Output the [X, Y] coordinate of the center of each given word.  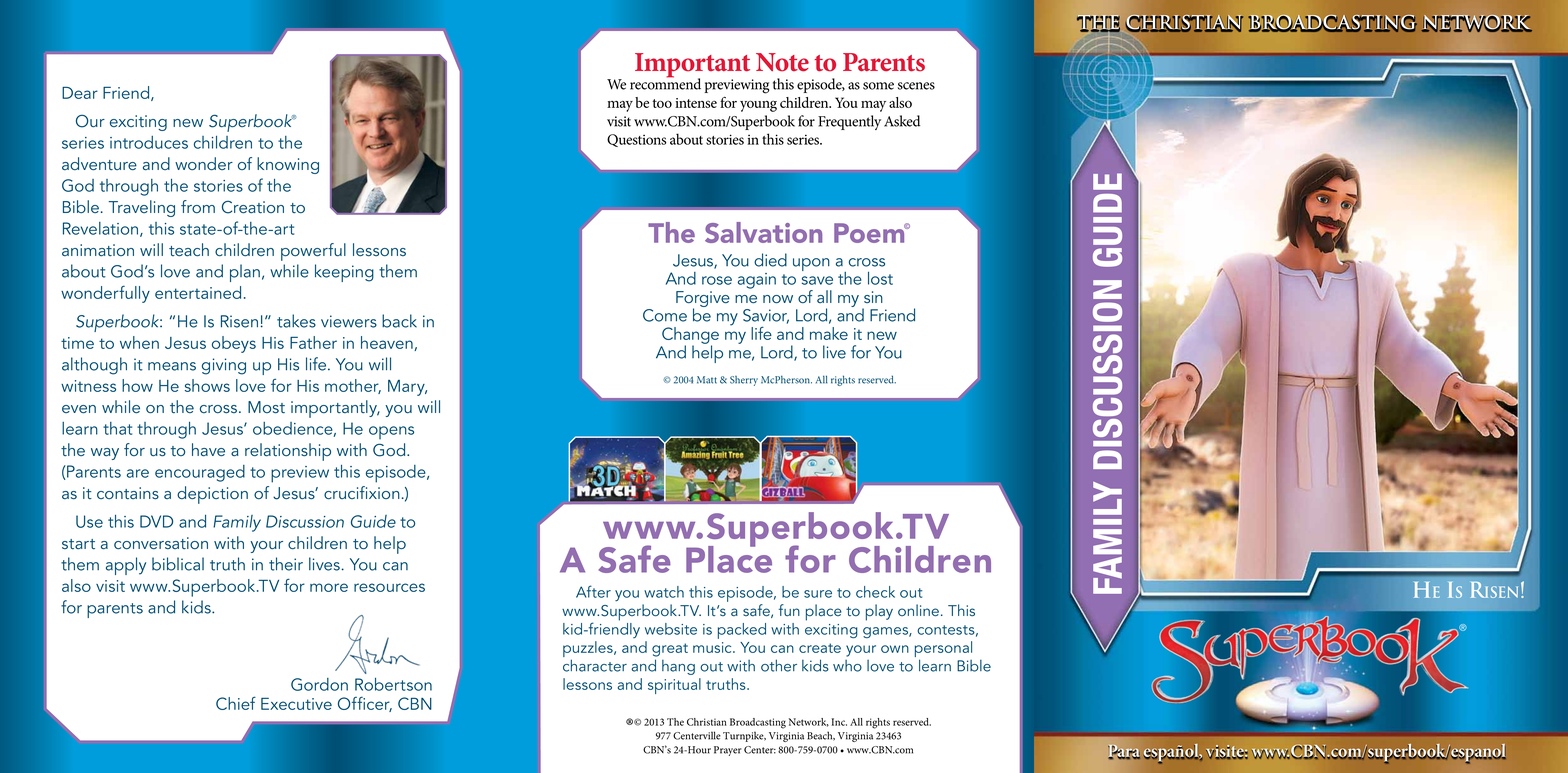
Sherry [744, 381]
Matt [707, 380]
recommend [665, 83]
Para [1124, 752]
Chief [236, 703]
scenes [916, 86]
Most [266, 407]
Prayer [728, 751]
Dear [80, 93]
